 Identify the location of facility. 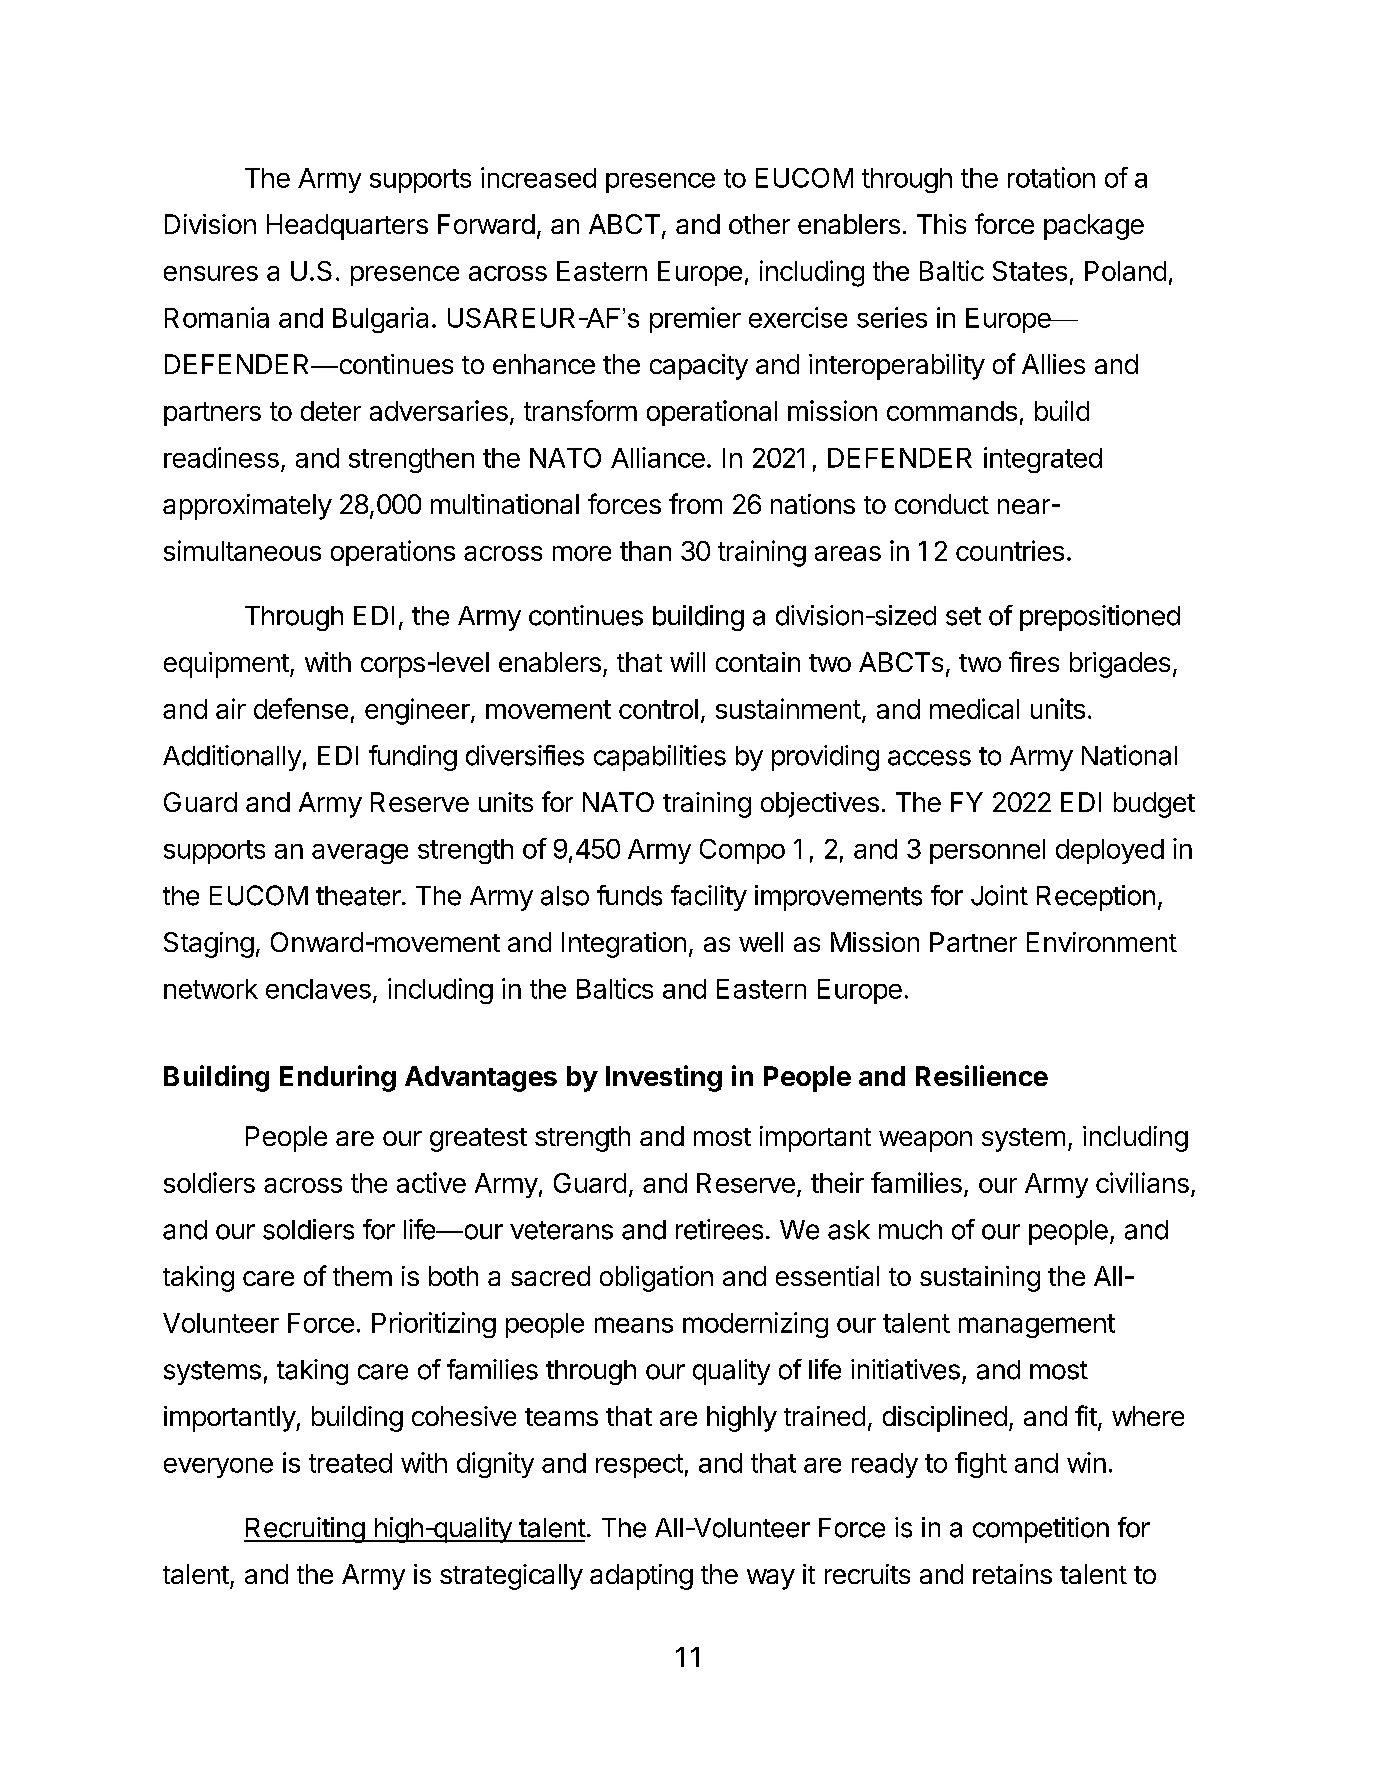
(709, 898).
